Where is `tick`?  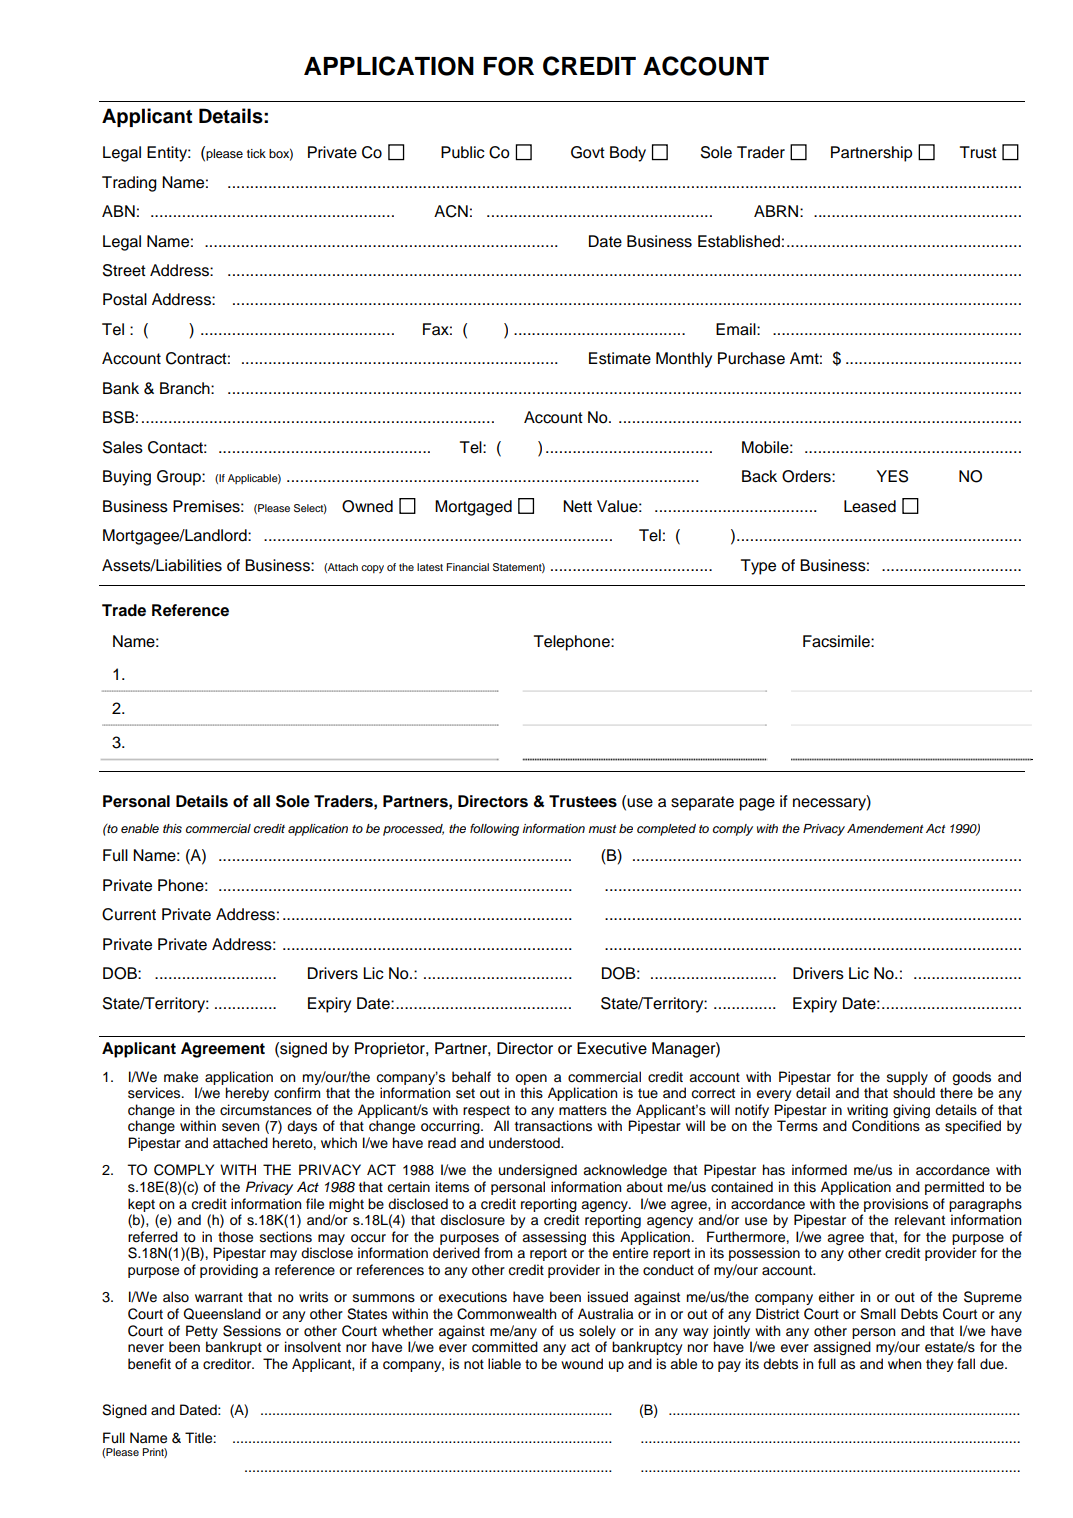
tick is located at coordinates (256, 153).
